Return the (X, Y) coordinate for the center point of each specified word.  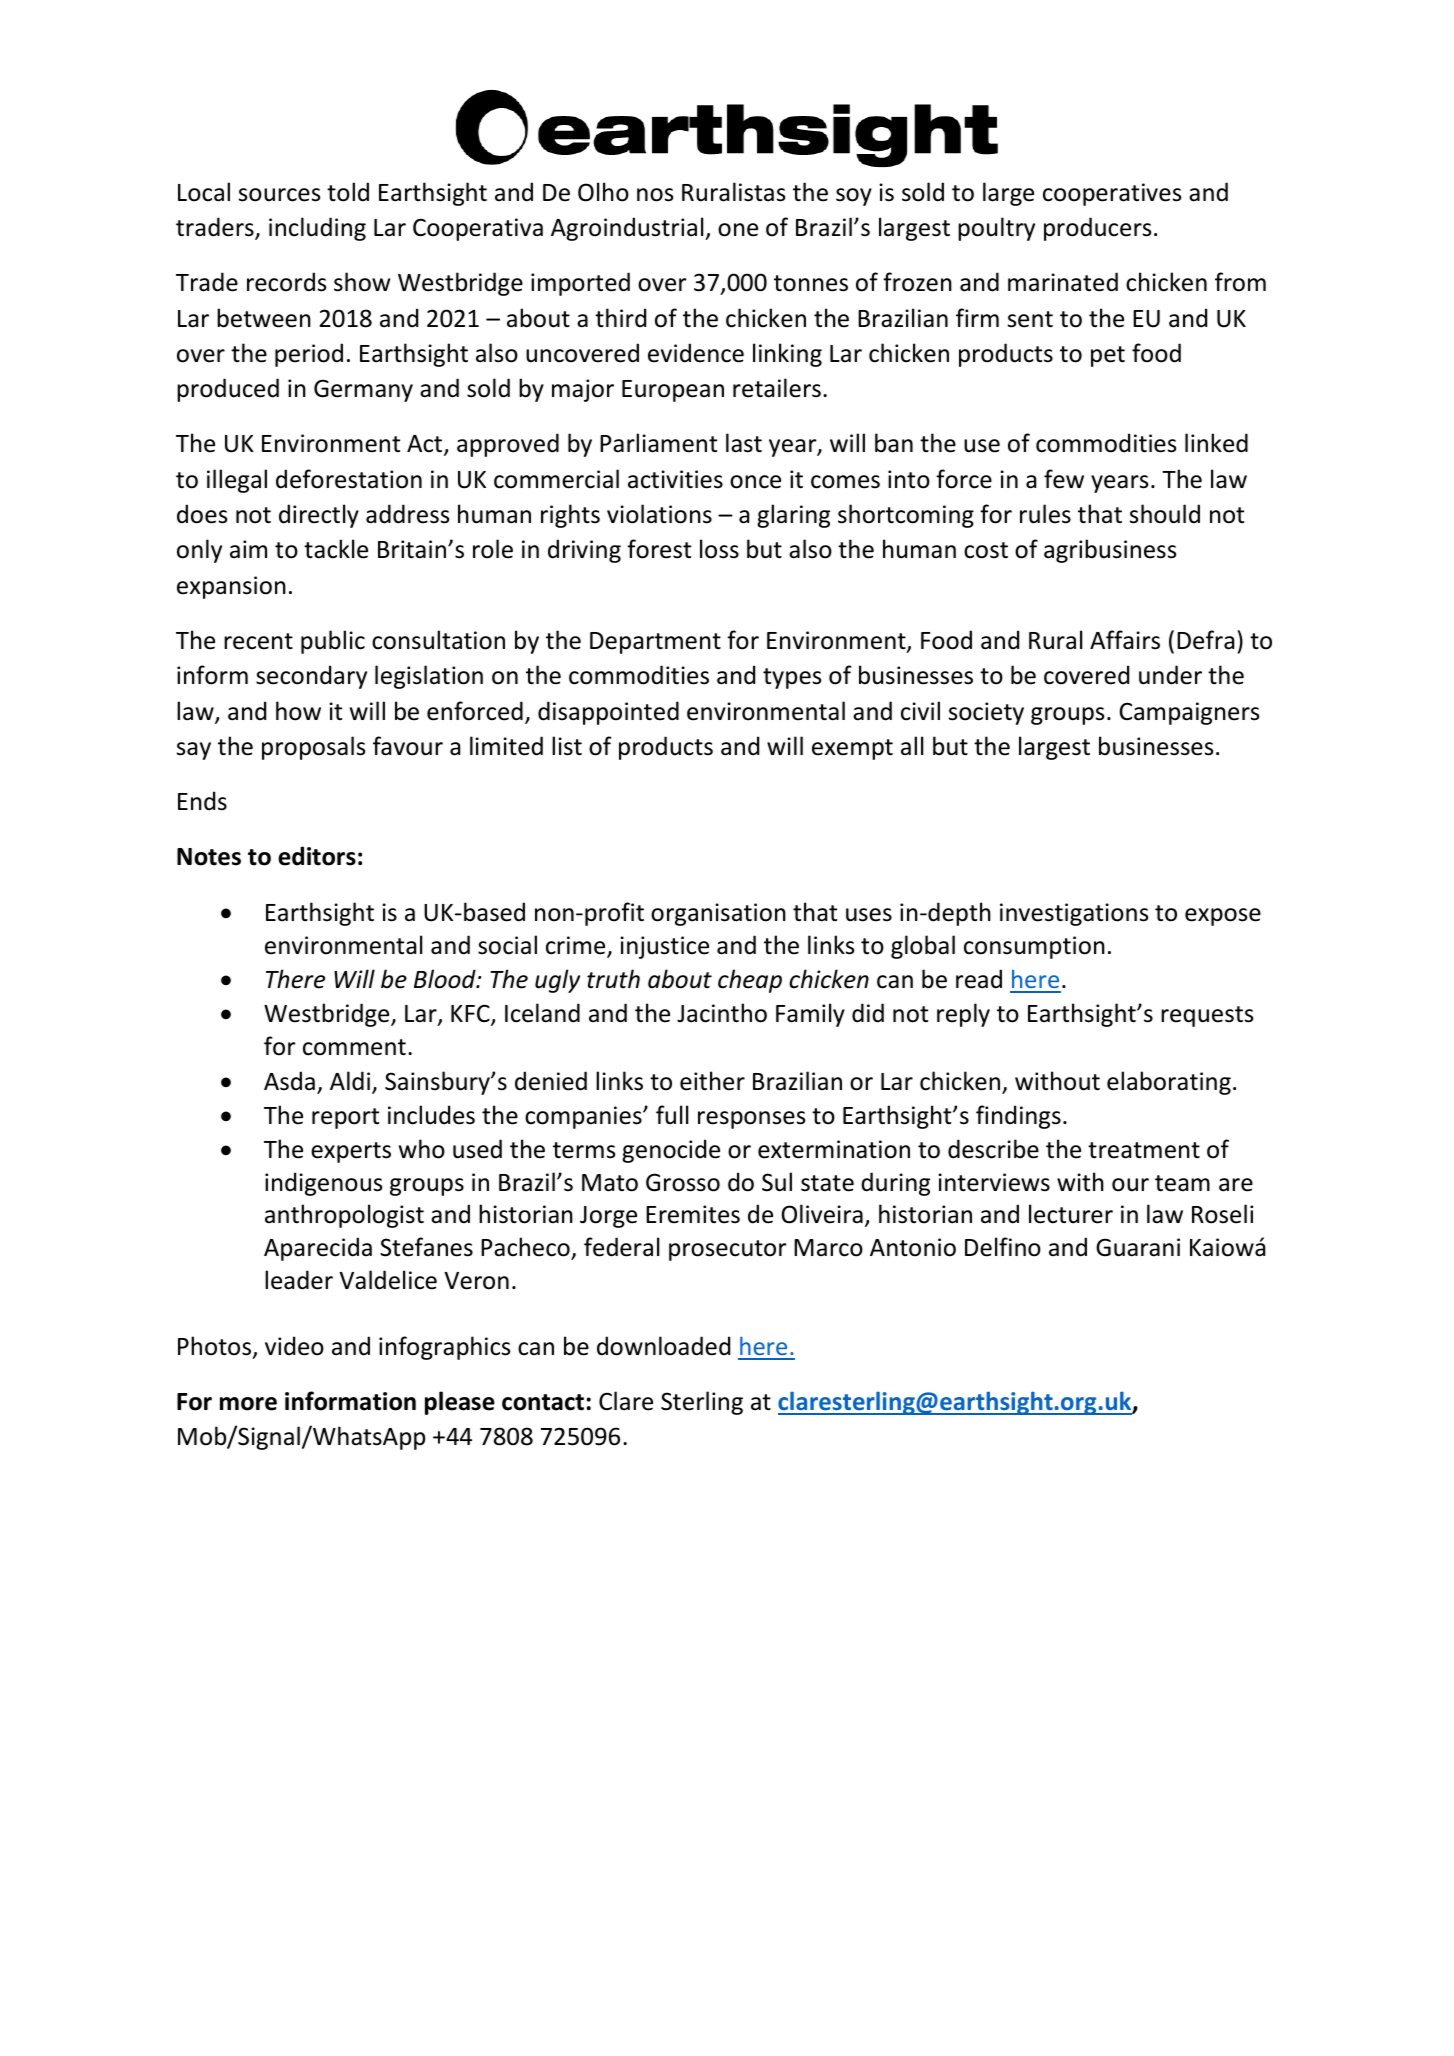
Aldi (350, 1081)
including (317, 229)
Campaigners (1189, 713)
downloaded (663, 1346)
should (1165, 514)
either (712, 1081)
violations (659, 514)
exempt (852, 749)
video (294, 1346)
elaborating (1169, 1083)
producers (1097, 229)
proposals (313, 748)
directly (319, 516)
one (738, 230)
